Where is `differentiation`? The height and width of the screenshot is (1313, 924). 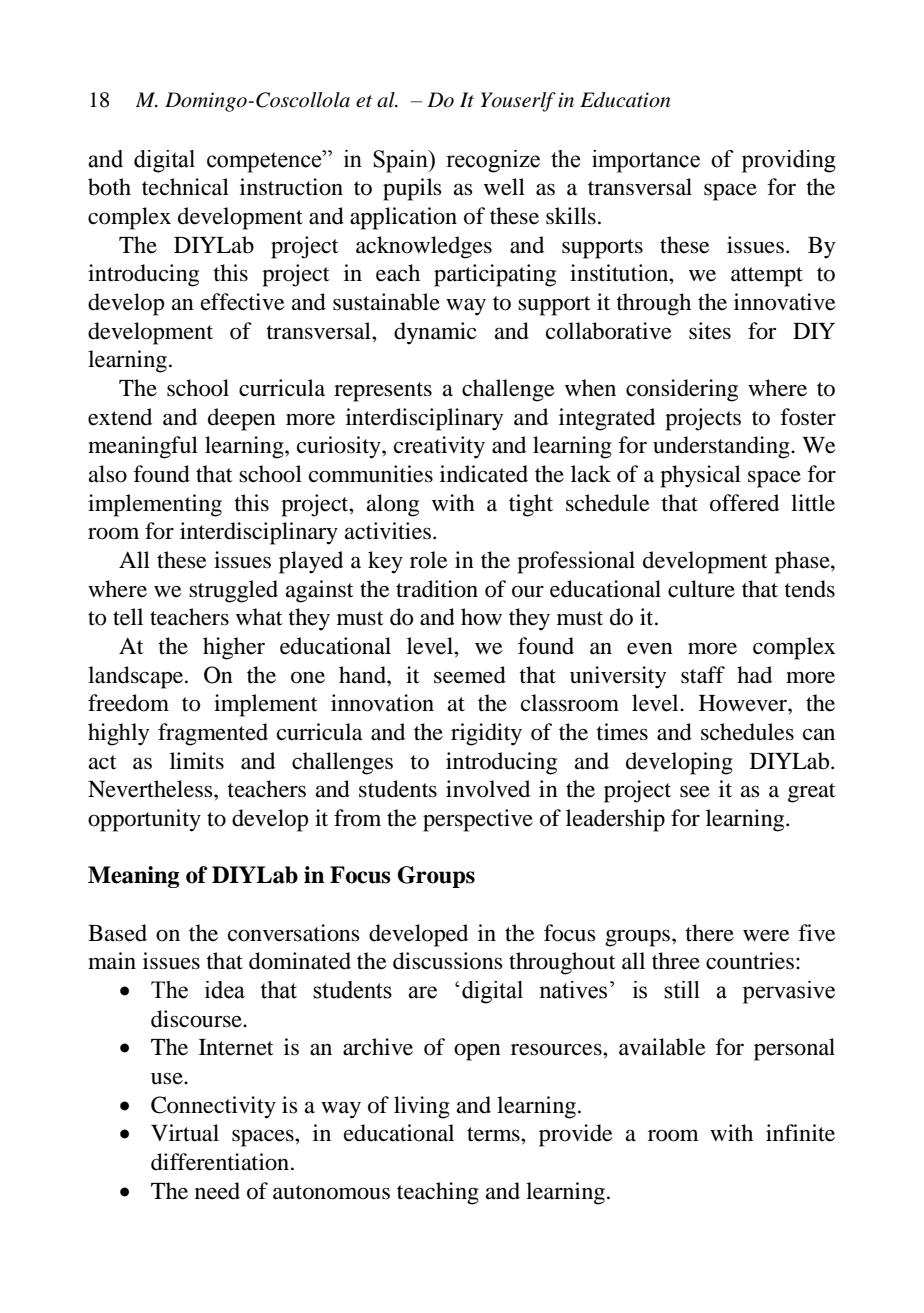
differentiation is located at coordinates (220, 1162).
